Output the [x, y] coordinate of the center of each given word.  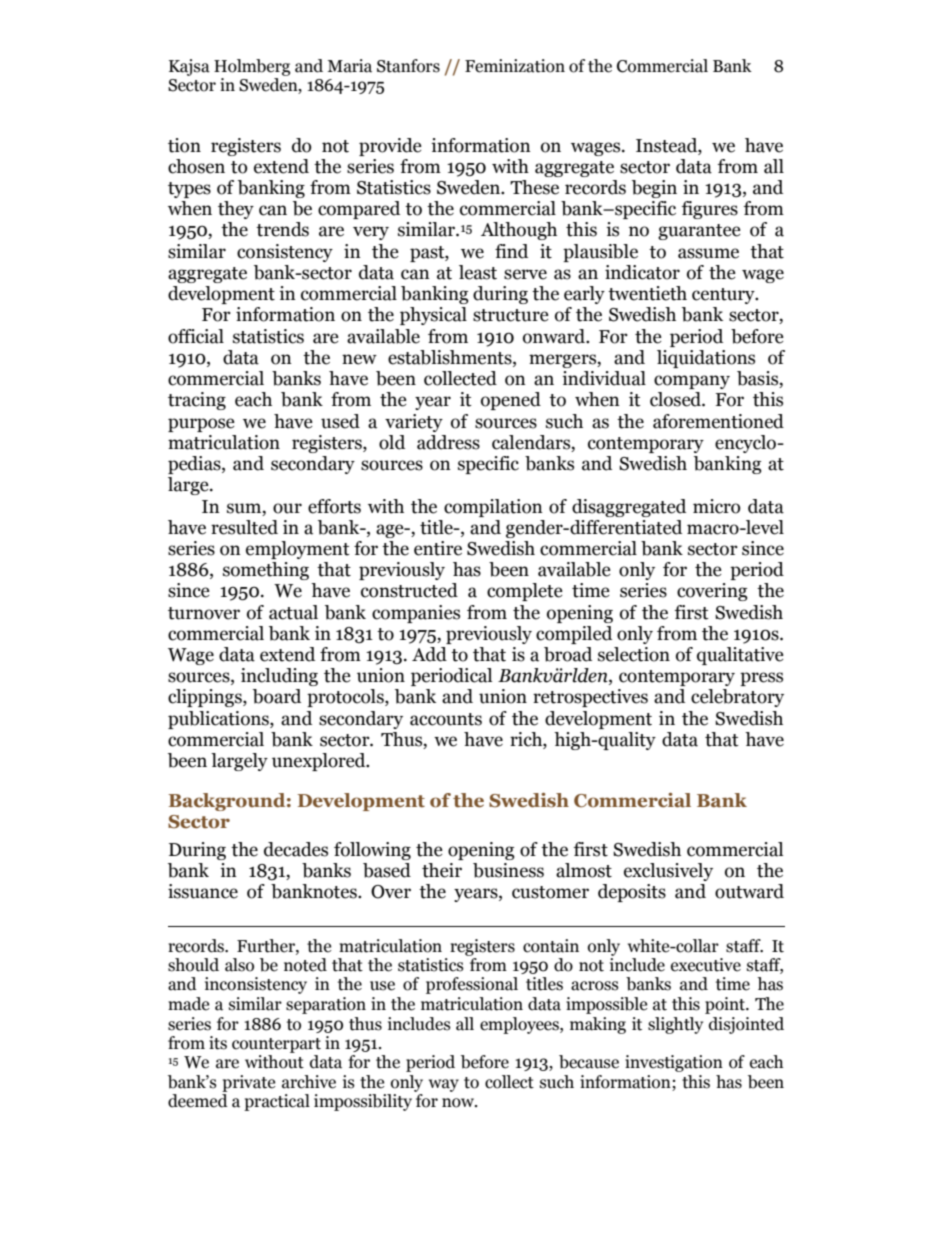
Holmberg [252, 67]
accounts [446, 719]
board [277, 696]
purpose [201, 425]
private [248, 1083]
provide [390, 147]
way [444, 1085]
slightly [675, 1025]
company [692, 382]
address [448, 442]
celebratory [737, 698]
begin [654, 189]
